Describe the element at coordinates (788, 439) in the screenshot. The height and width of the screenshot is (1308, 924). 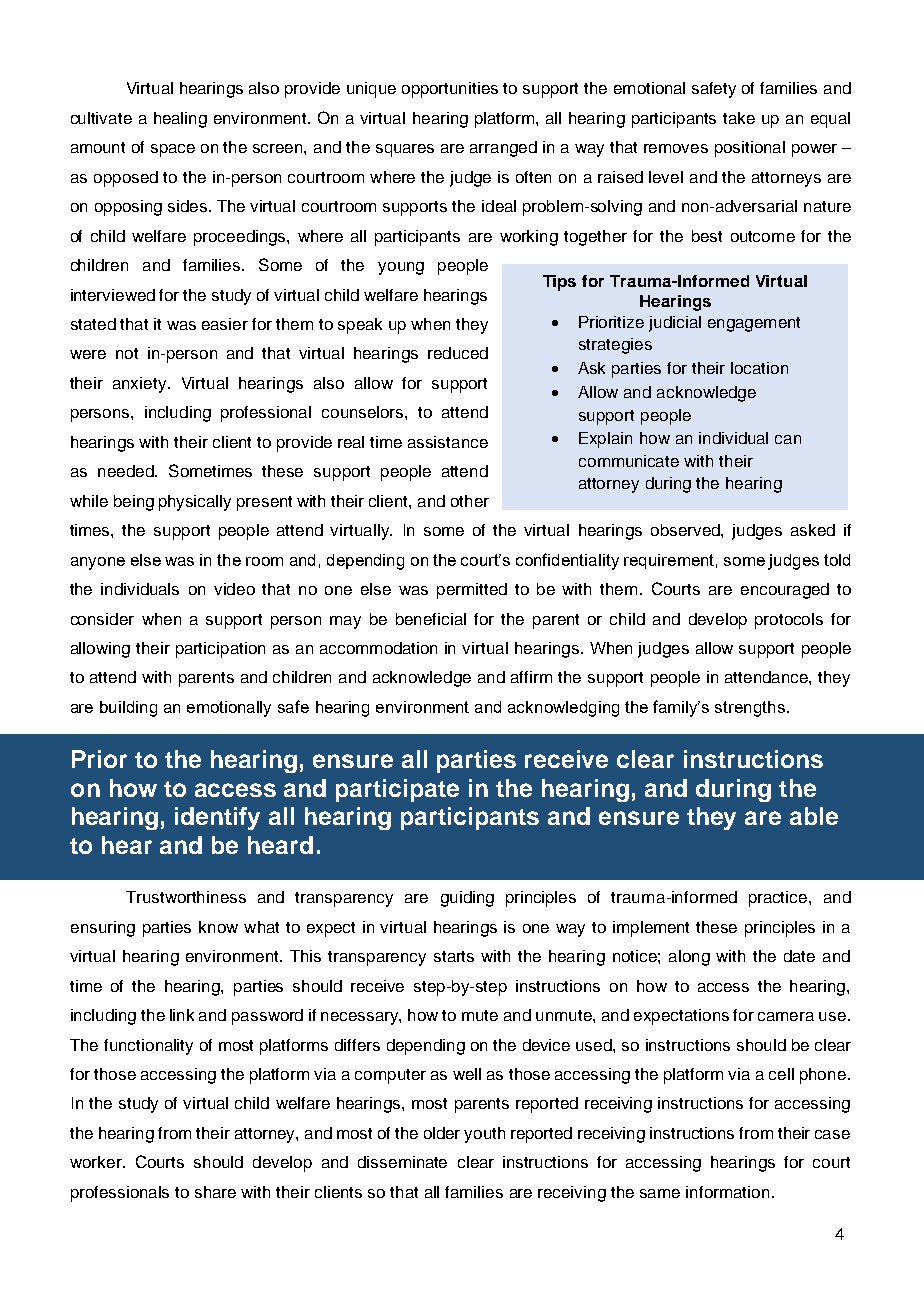
I see `can` at that location.
